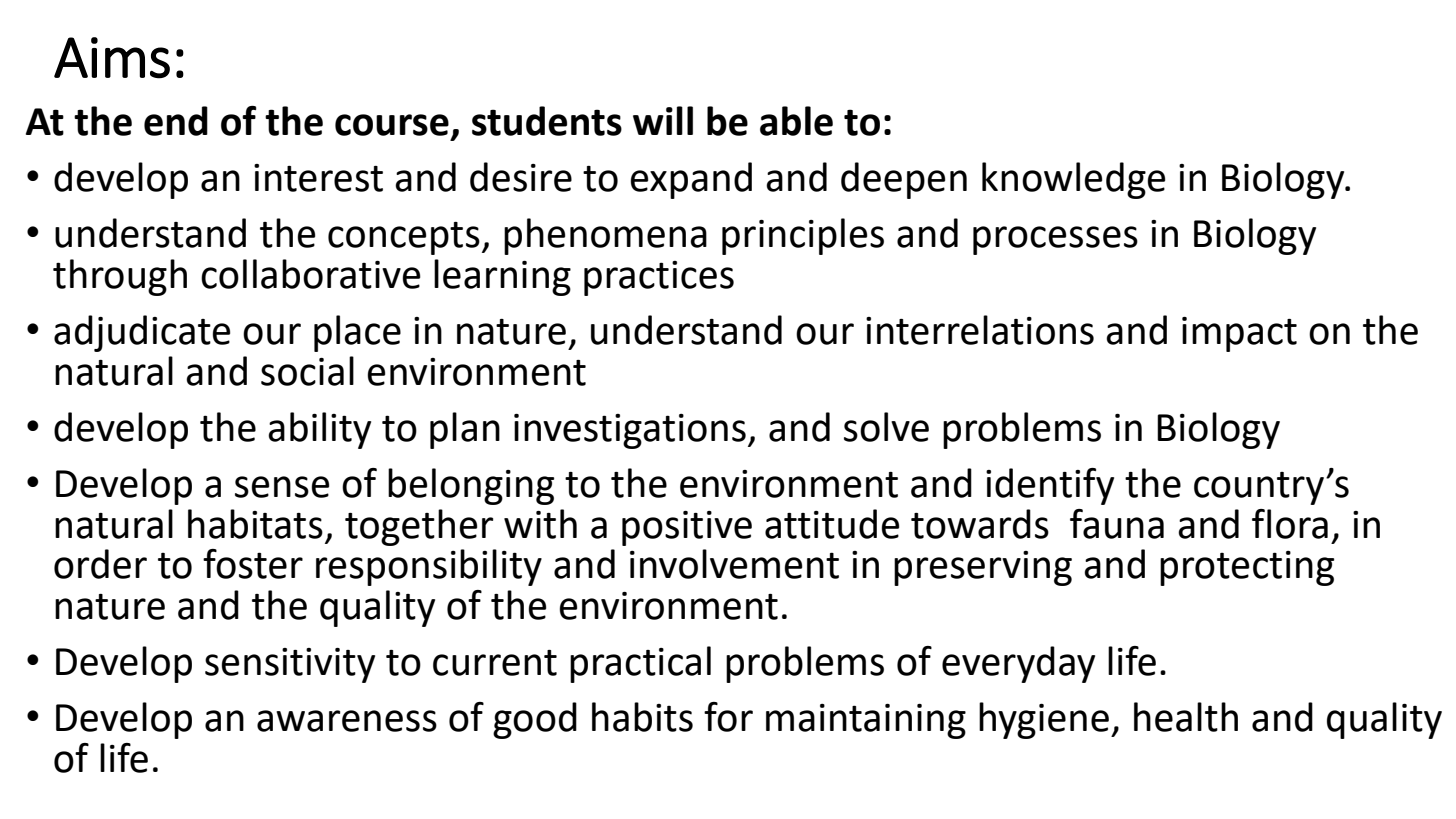 The width and height of the image is (1456, 819). What do you see at coordinates (112, 58) in the image?
I see `Aims` at bounding box center [112, 58].
